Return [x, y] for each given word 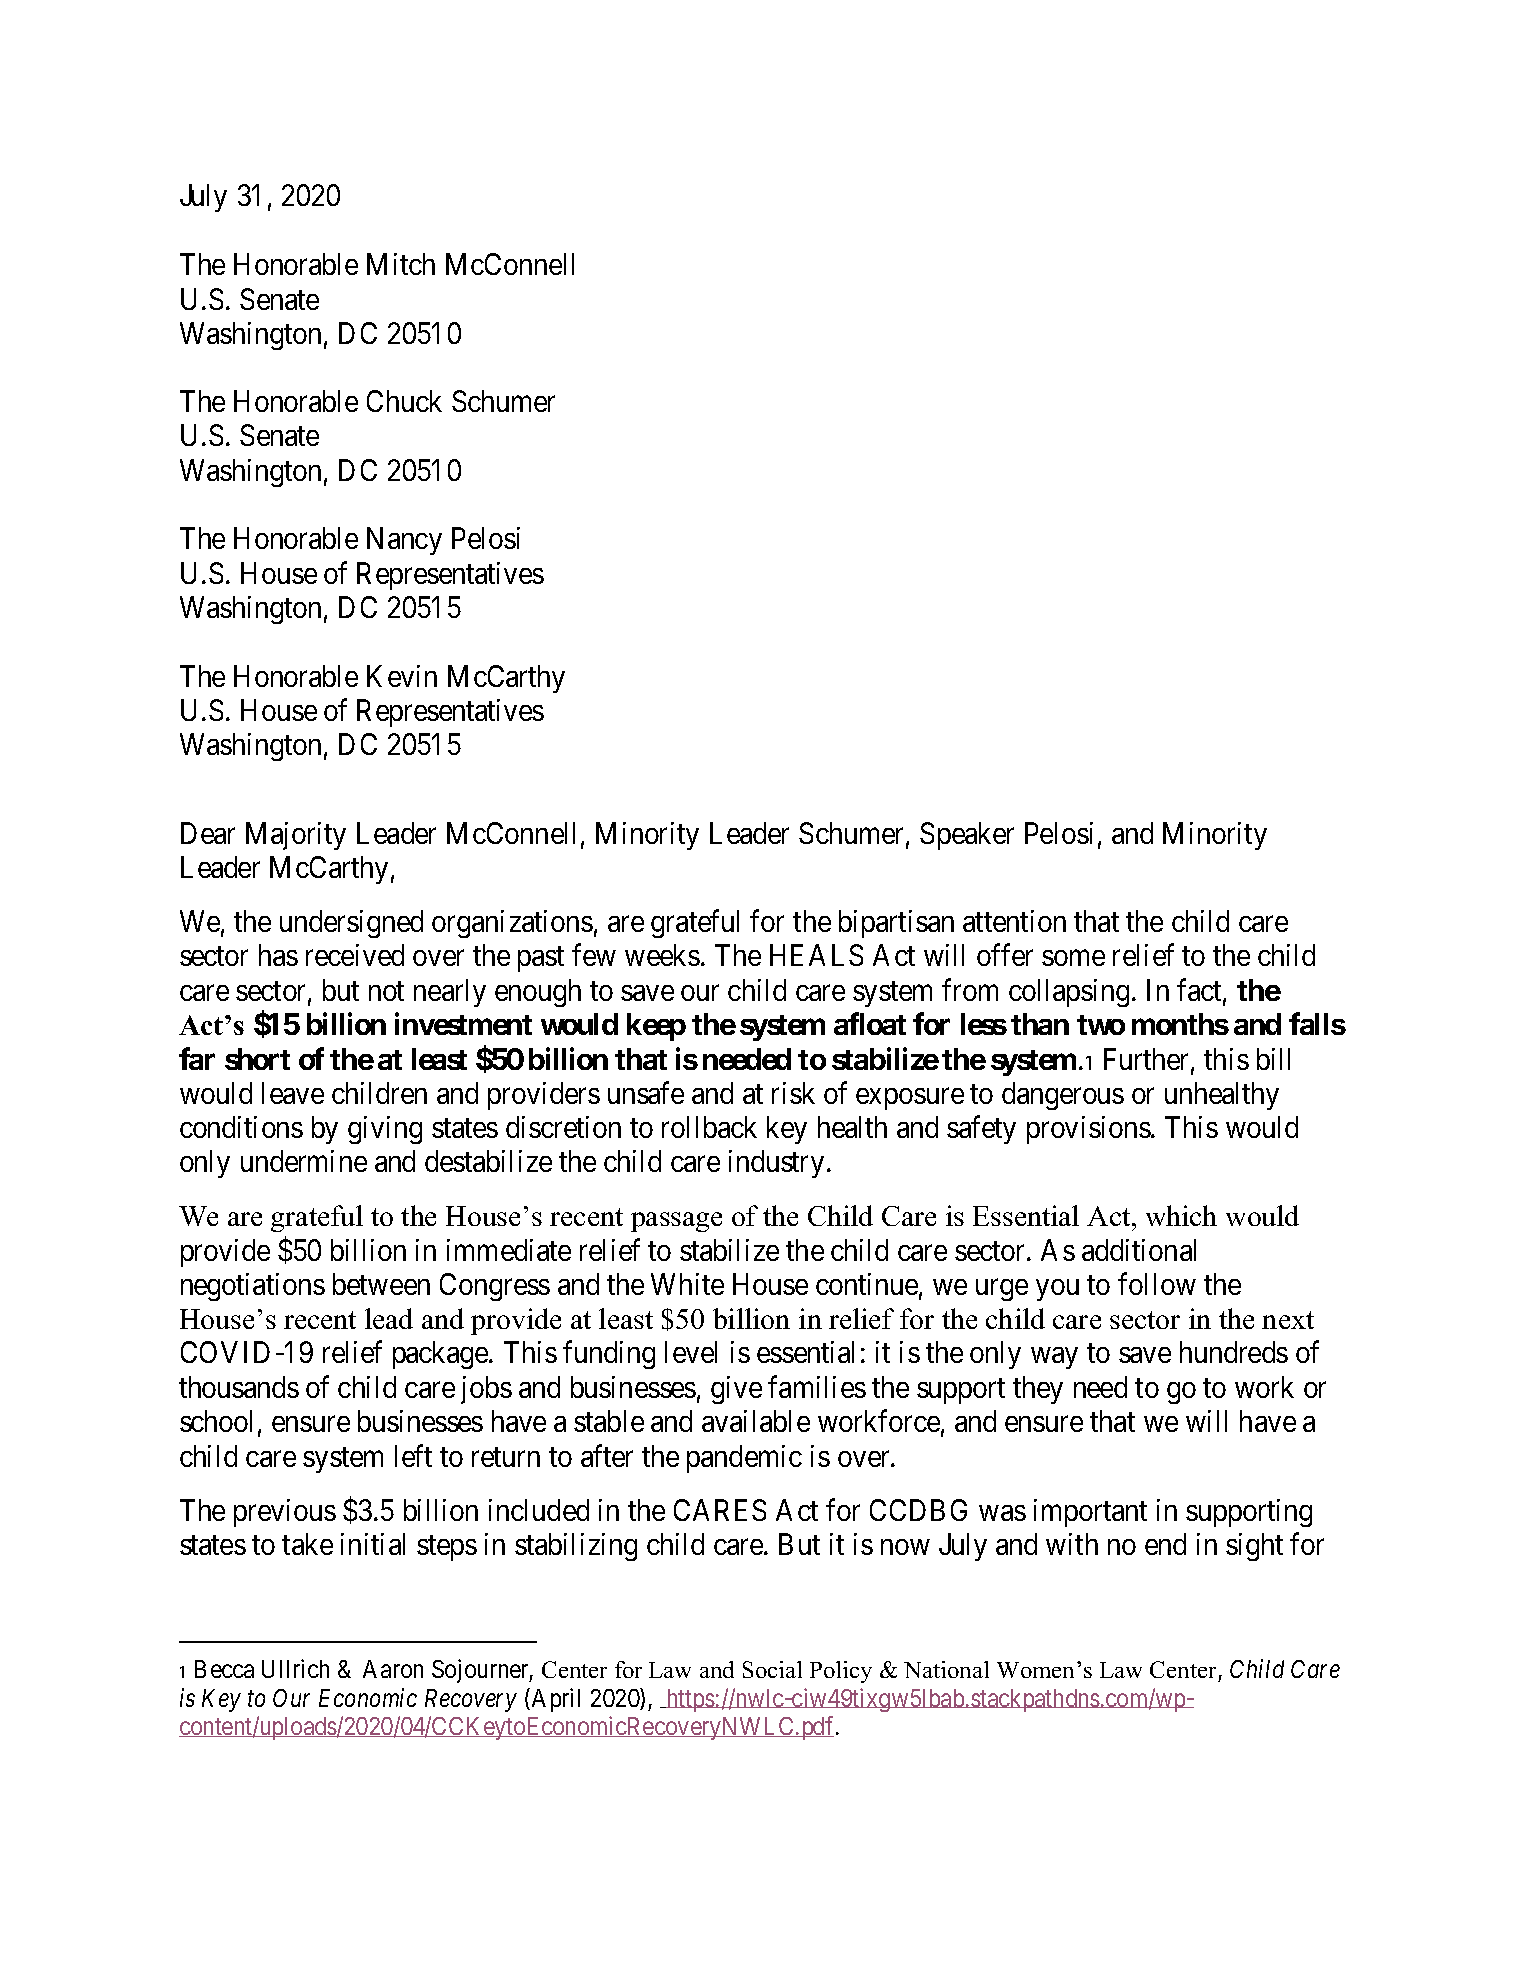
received [355, 955]
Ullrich [295, 1668]
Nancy [404, 541]
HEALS [816, 955]
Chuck [404, 401]
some [1073, 958]
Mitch [401, 264]
